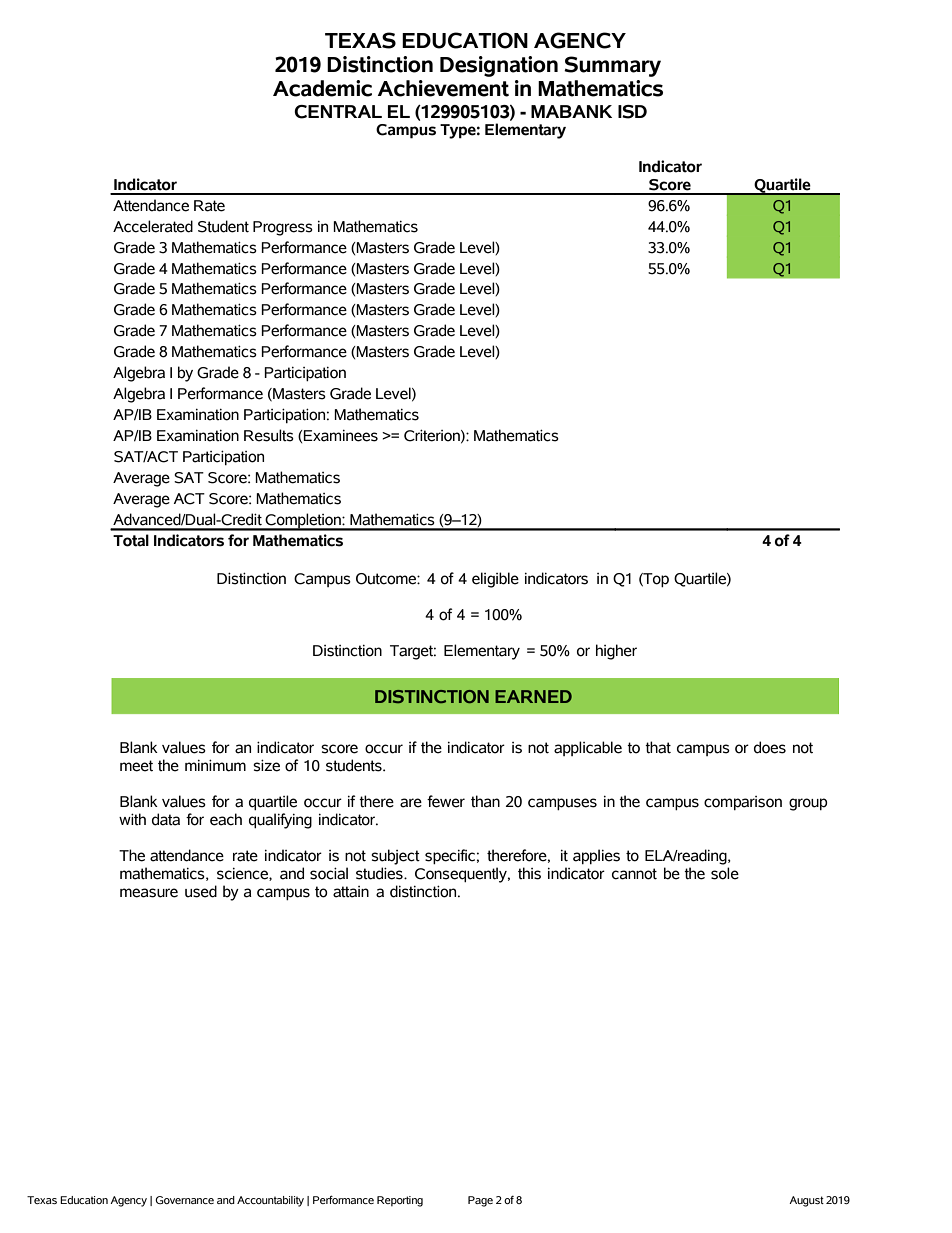  Describe the element at coordinates (322, 88) in the screenshot. I see `Academic` at that location.
